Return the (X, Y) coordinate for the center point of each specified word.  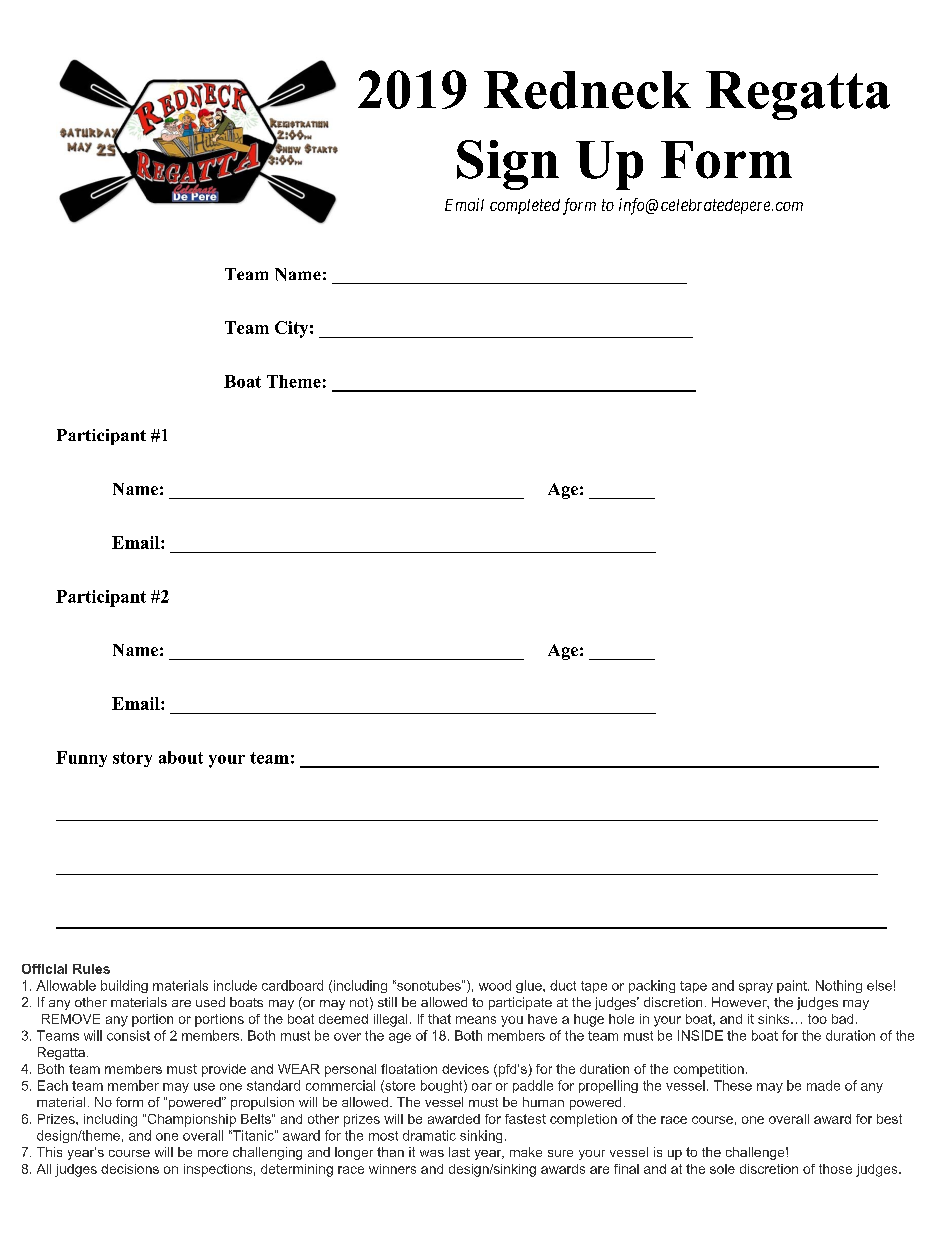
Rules (91, 969)
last (459, 1152)
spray (756, 988)
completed (525, 206)
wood (495, 985)
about (181, 757)
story (132, 759)
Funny (81, 759)
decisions (130, 1169)
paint (793, 986)
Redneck (587, 90)
